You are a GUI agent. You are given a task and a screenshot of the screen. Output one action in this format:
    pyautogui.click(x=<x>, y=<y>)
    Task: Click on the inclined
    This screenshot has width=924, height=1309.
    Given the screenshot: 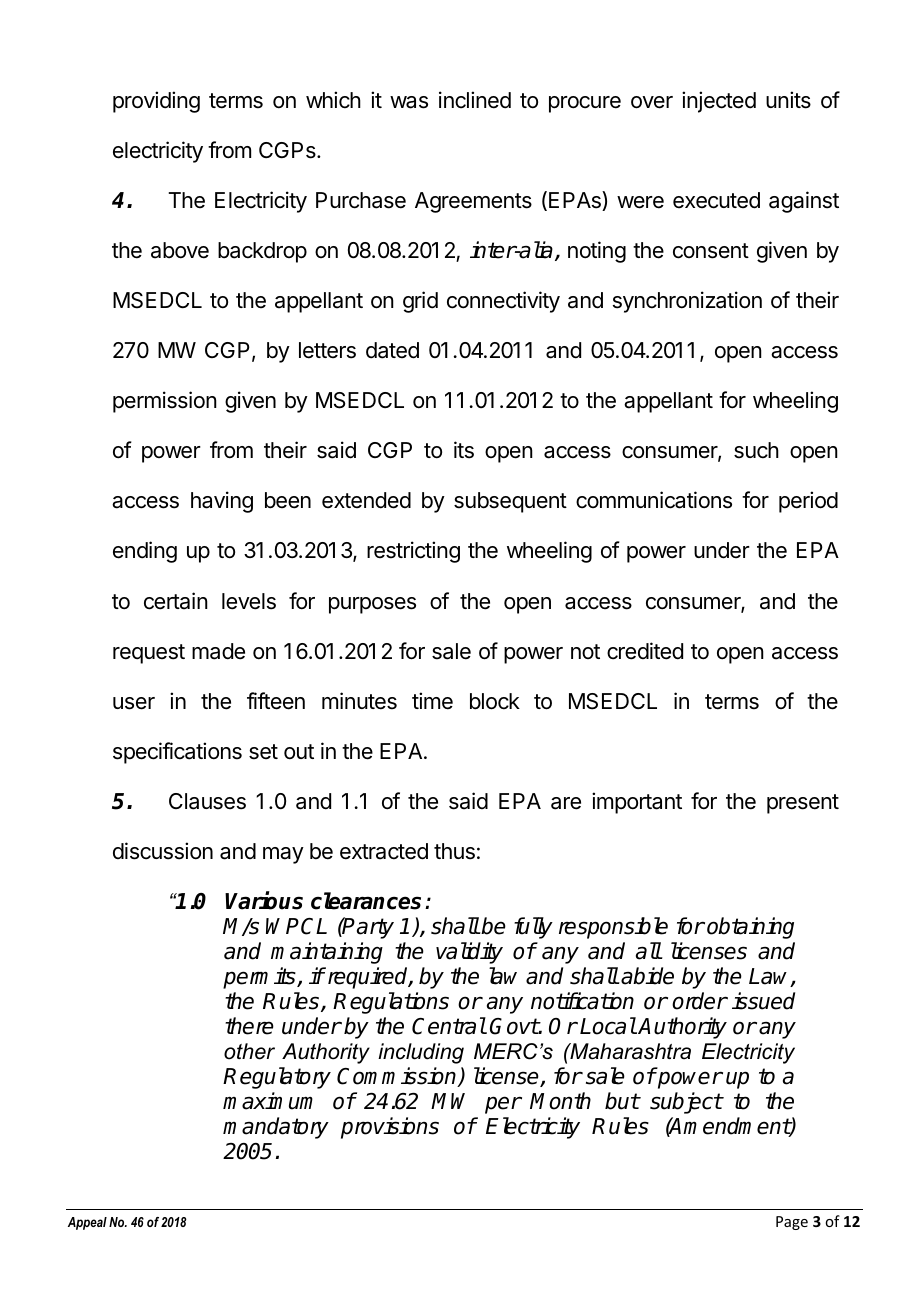 What is the action you would take?
    pyautogui.click(x=475, y=100)
